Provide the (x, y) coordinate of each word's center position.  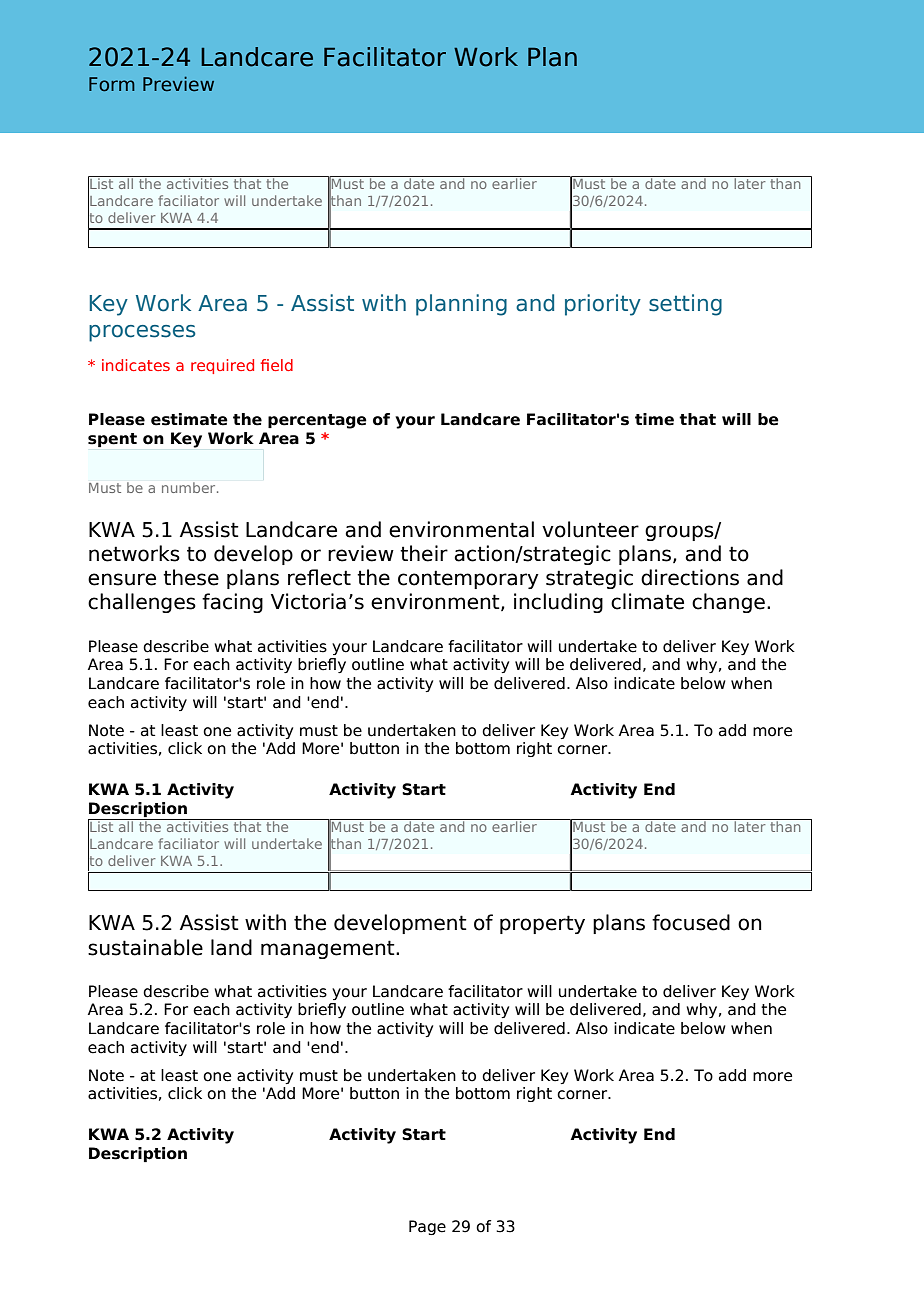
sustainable (145, 947)
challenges (142, 603)
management (329, 949)
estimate (189, 419)
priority (603, 305)
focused (691, 922)
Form (112, 84)
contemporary (468, 579)
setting (685, 305)
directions (690, 577)
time (654, 419)
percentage (317, 421)
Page (427, 1227)
